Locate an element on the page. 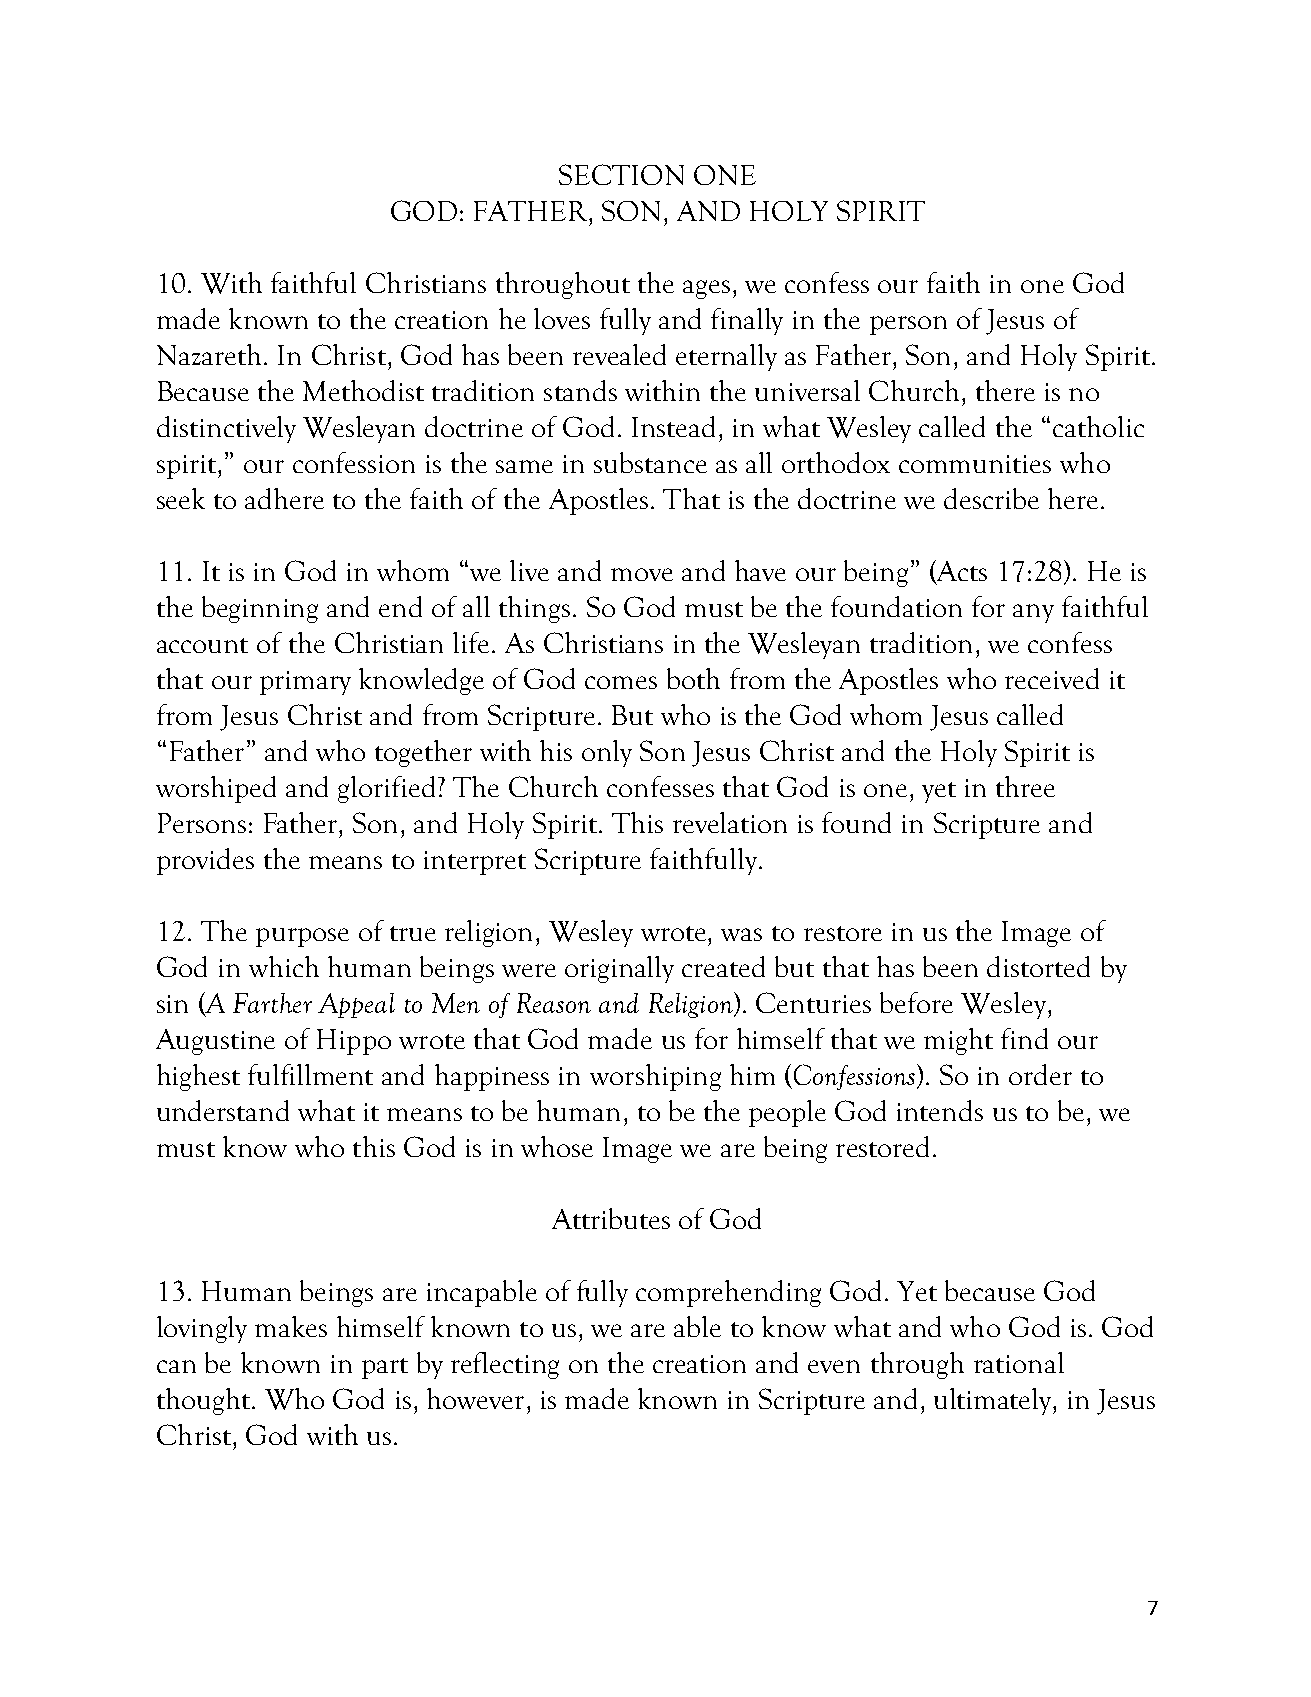 The image size is (1311, 1697). reflecting is located at coordinates (505, 1365).
